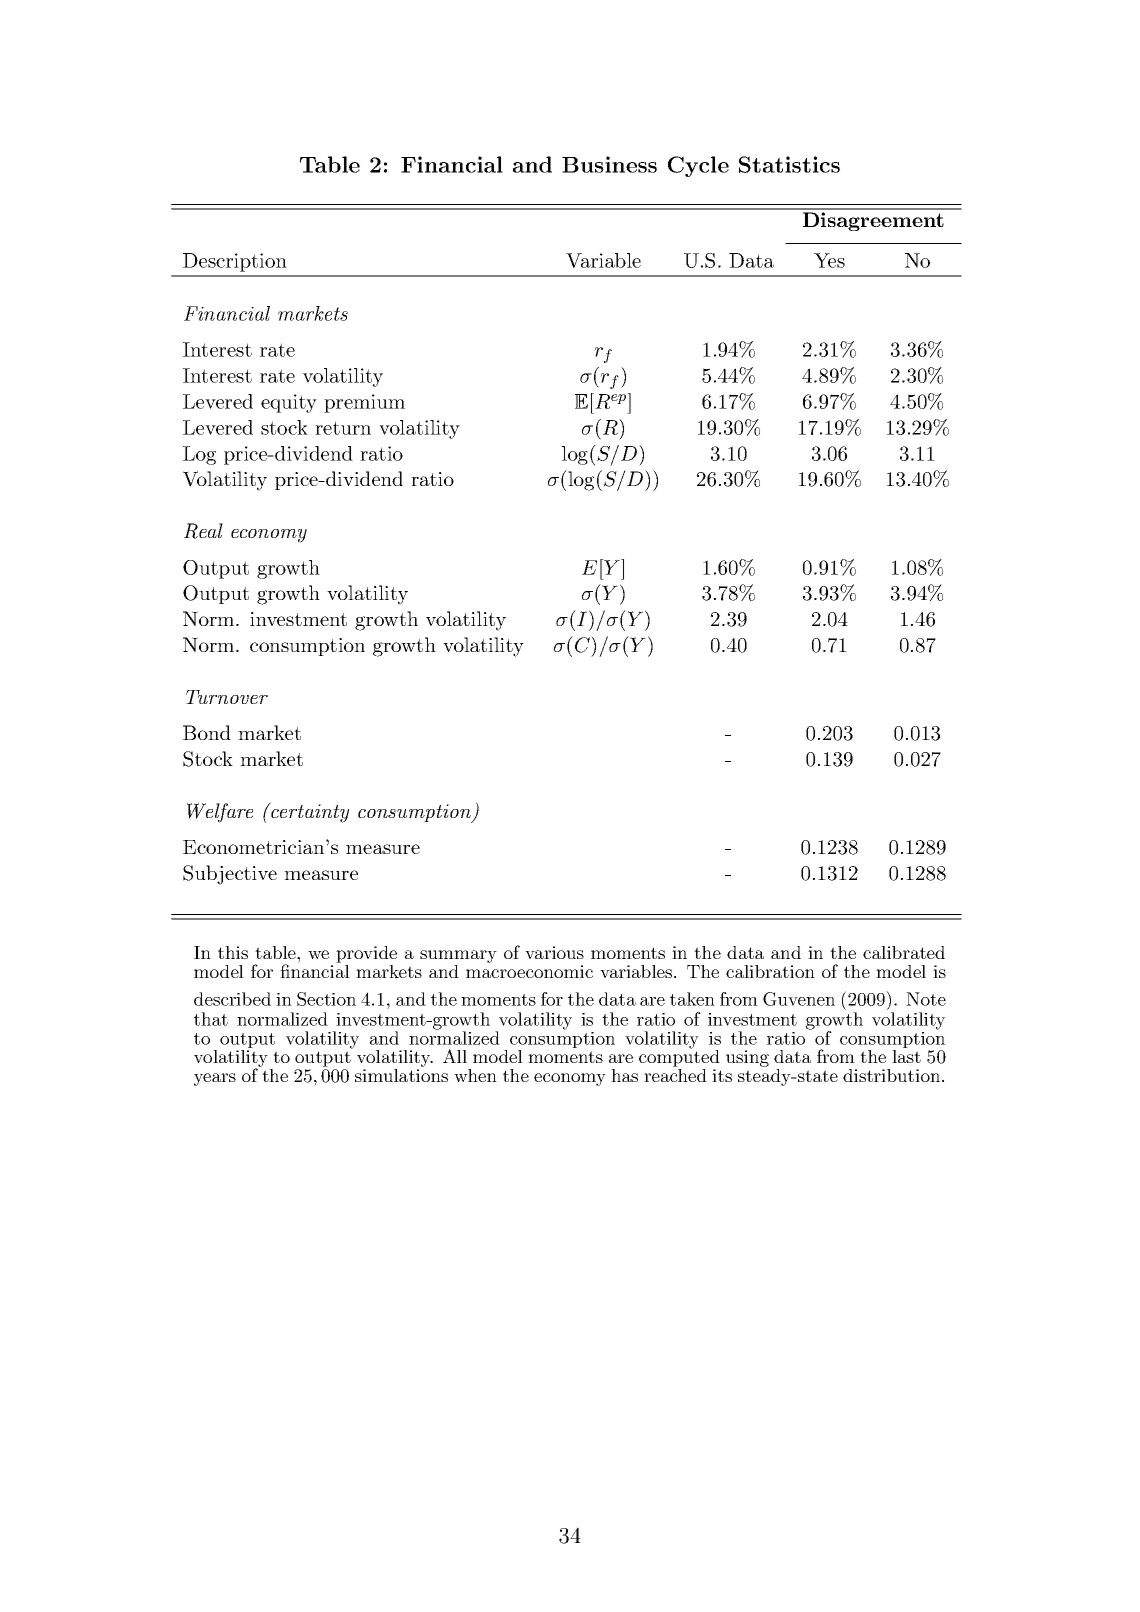 The height and width of the image is (1612, 1140). Describe the element at coordinates (829, 260) in the image. I see `Yes` at that location.
